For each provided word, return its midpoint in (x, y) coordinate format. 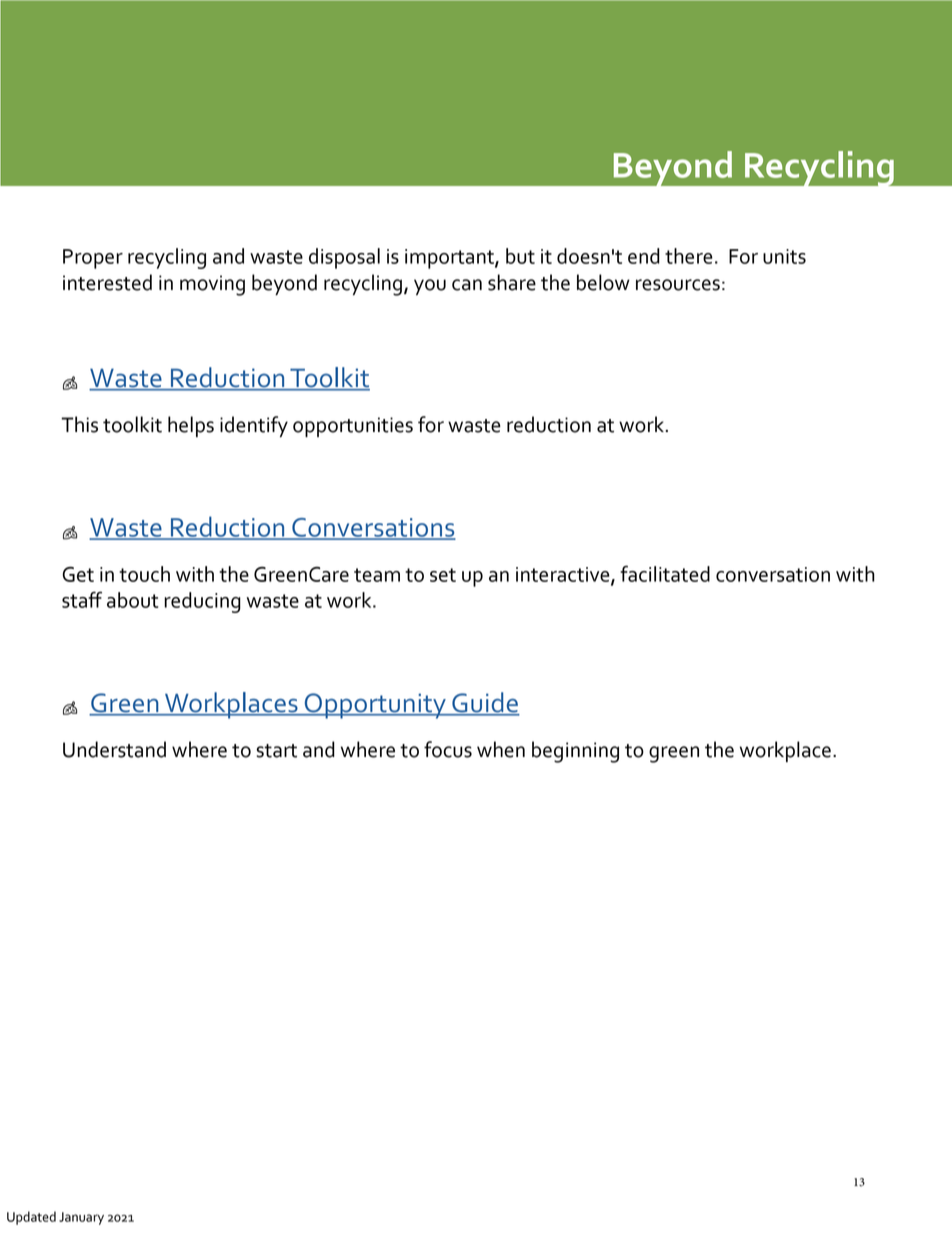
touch (144, 574)
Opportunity (375, 706)
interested (107, 282)
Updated (31, 1218)
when (501, 749)
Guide (485, 703)
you (430, 287)
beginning (575, 752)
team (377, 575)
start (276, 751)
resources (678, 285)
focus (448, 749)
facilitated (665, 573)
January (81, 1218)
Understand (114, 749)
